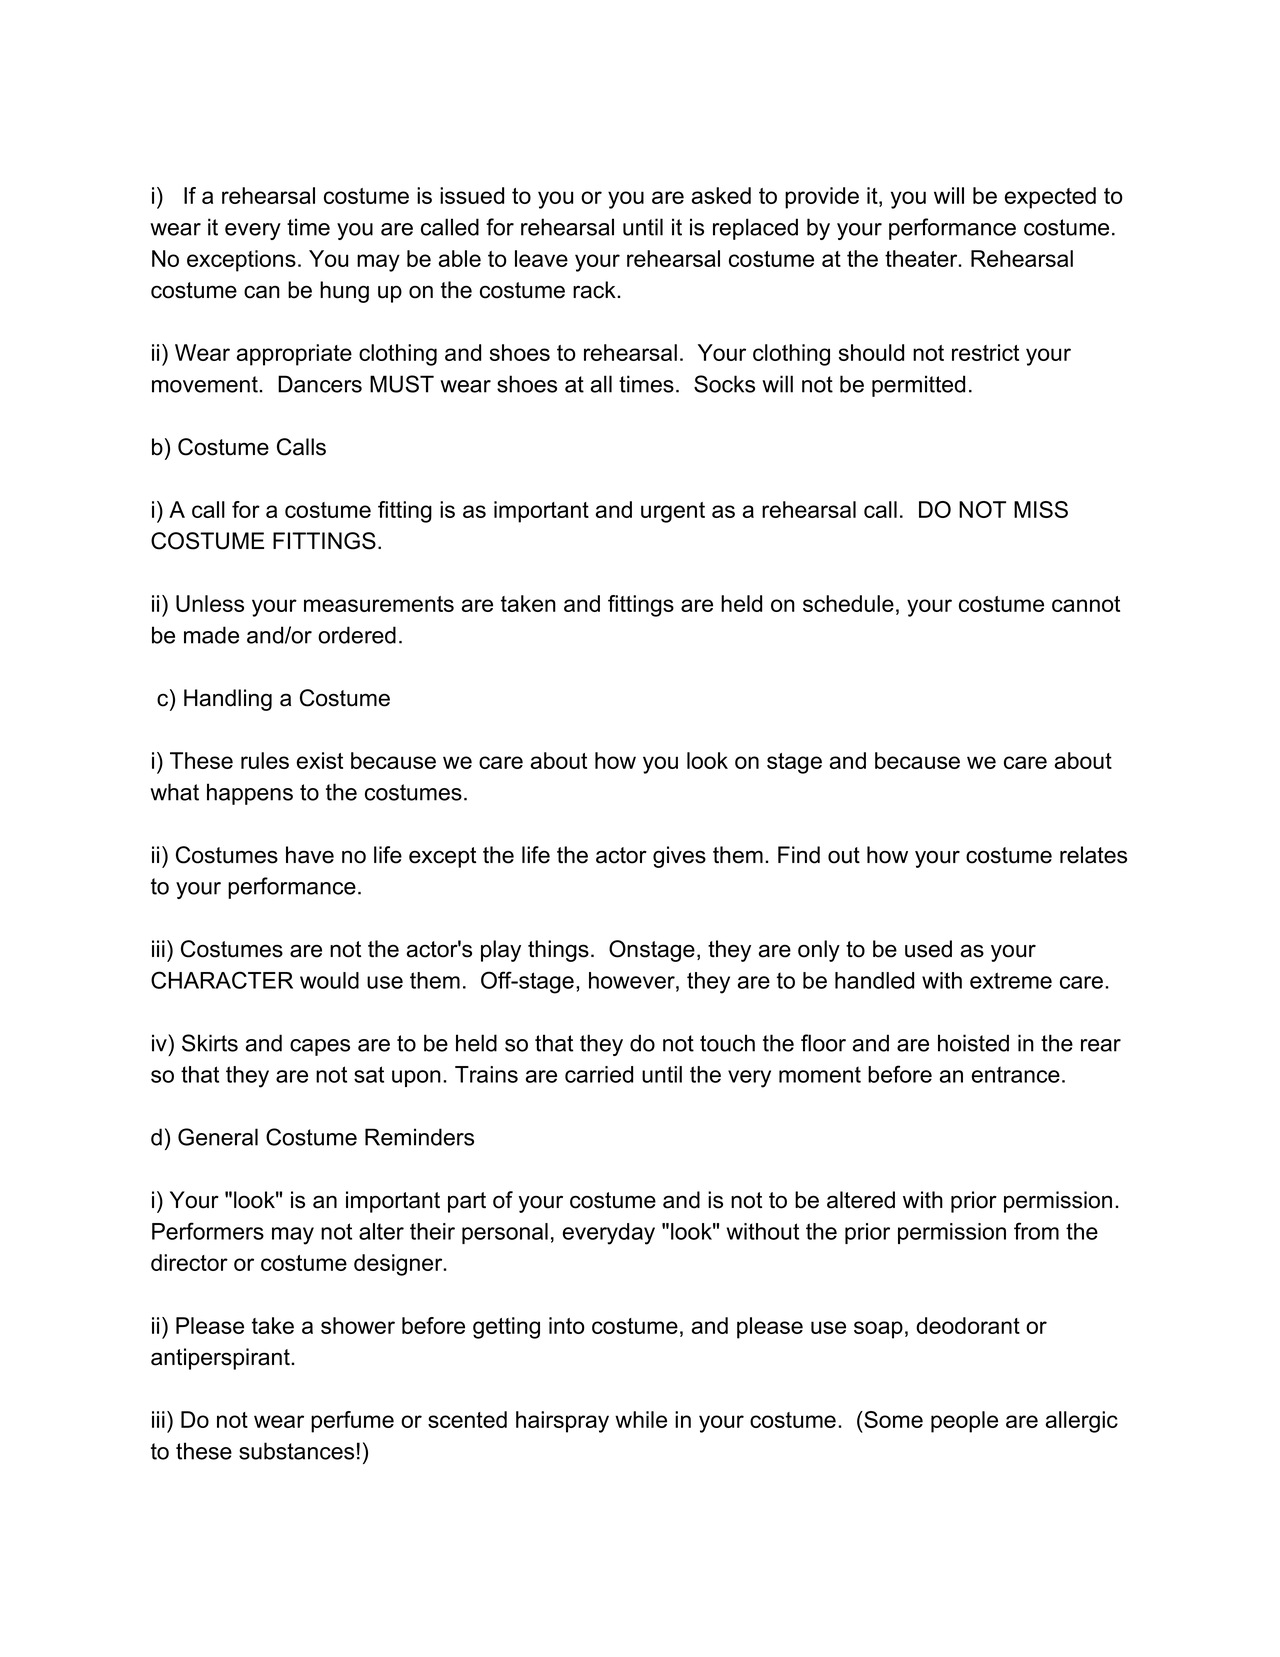 The height and width of the screenshot is (1657, 1280). Describe the element at coordinates (344, 292) in the screenshot. I see `hung` at that location.
